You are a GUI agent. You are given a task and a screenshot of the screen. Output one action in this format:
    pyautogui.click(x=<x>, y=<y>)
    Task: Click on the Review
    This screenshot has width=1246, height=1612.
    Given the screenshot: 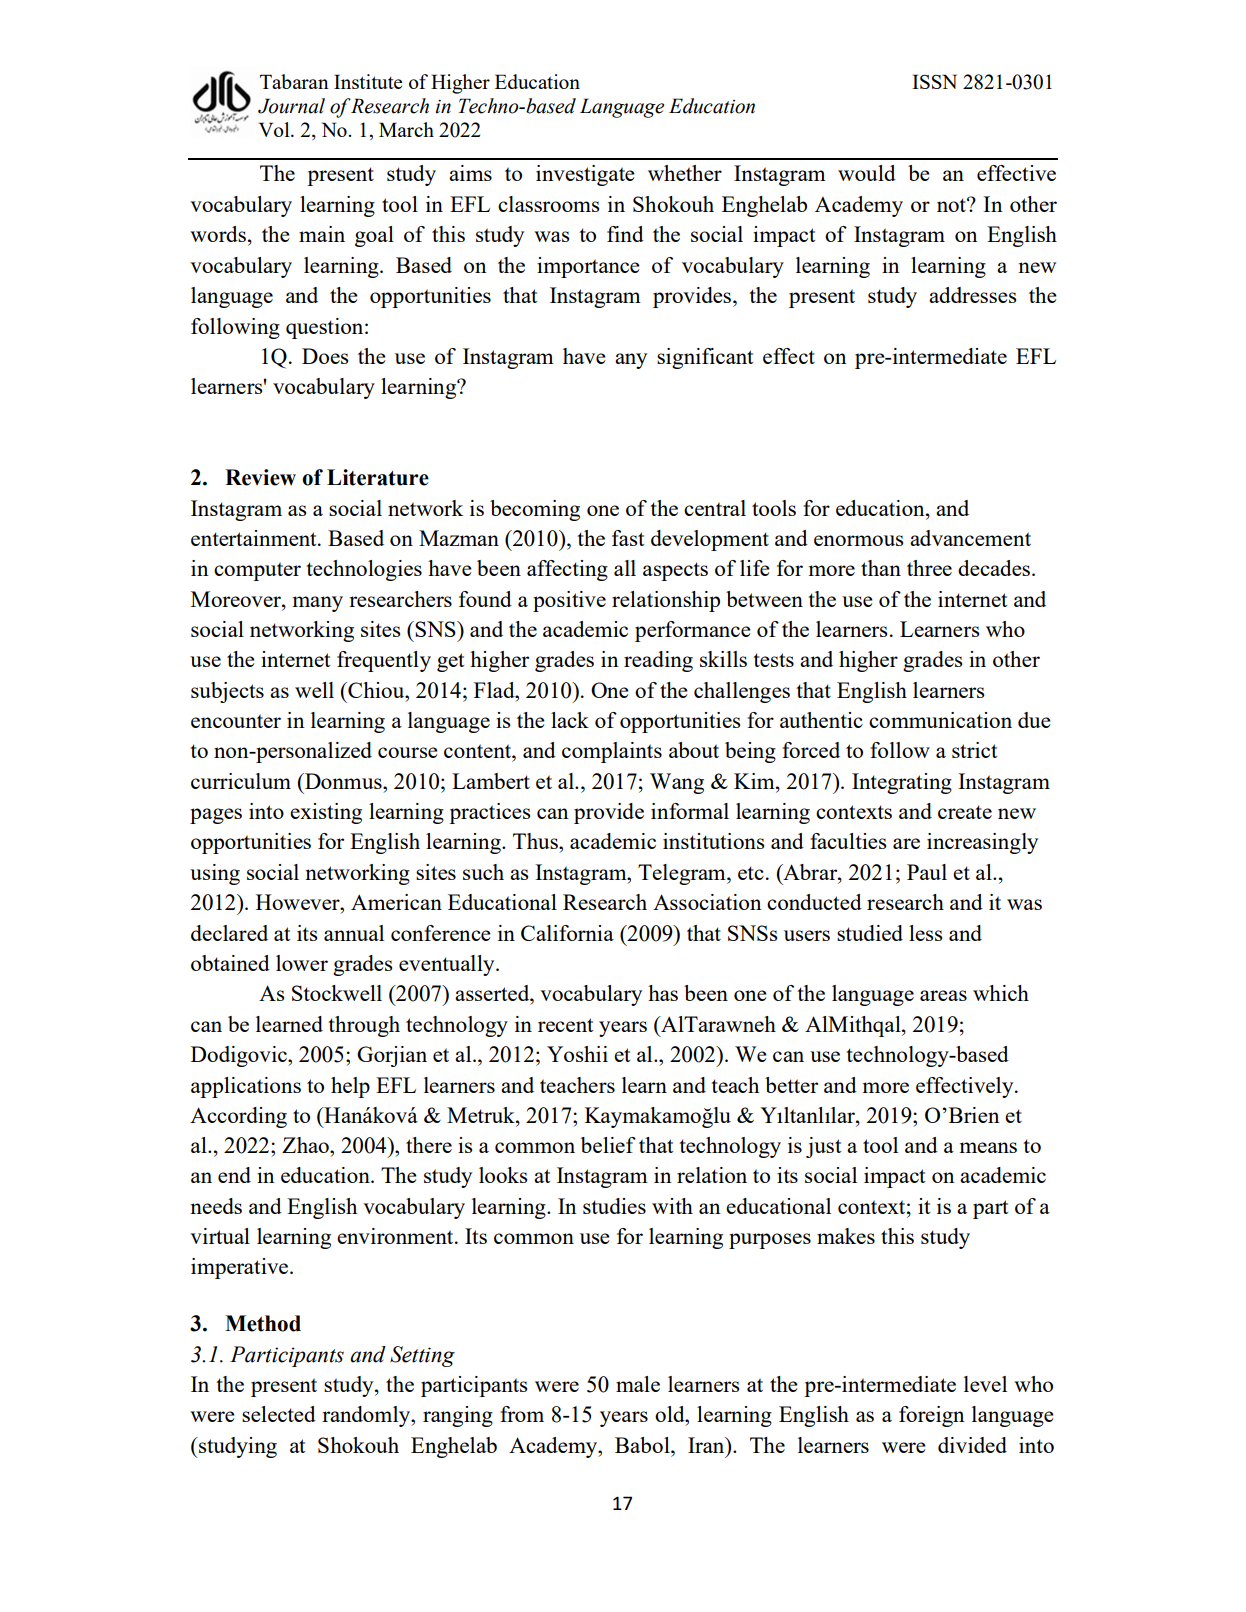 What is the action you would take?
    pyautogui.click(x=260, y=477)
